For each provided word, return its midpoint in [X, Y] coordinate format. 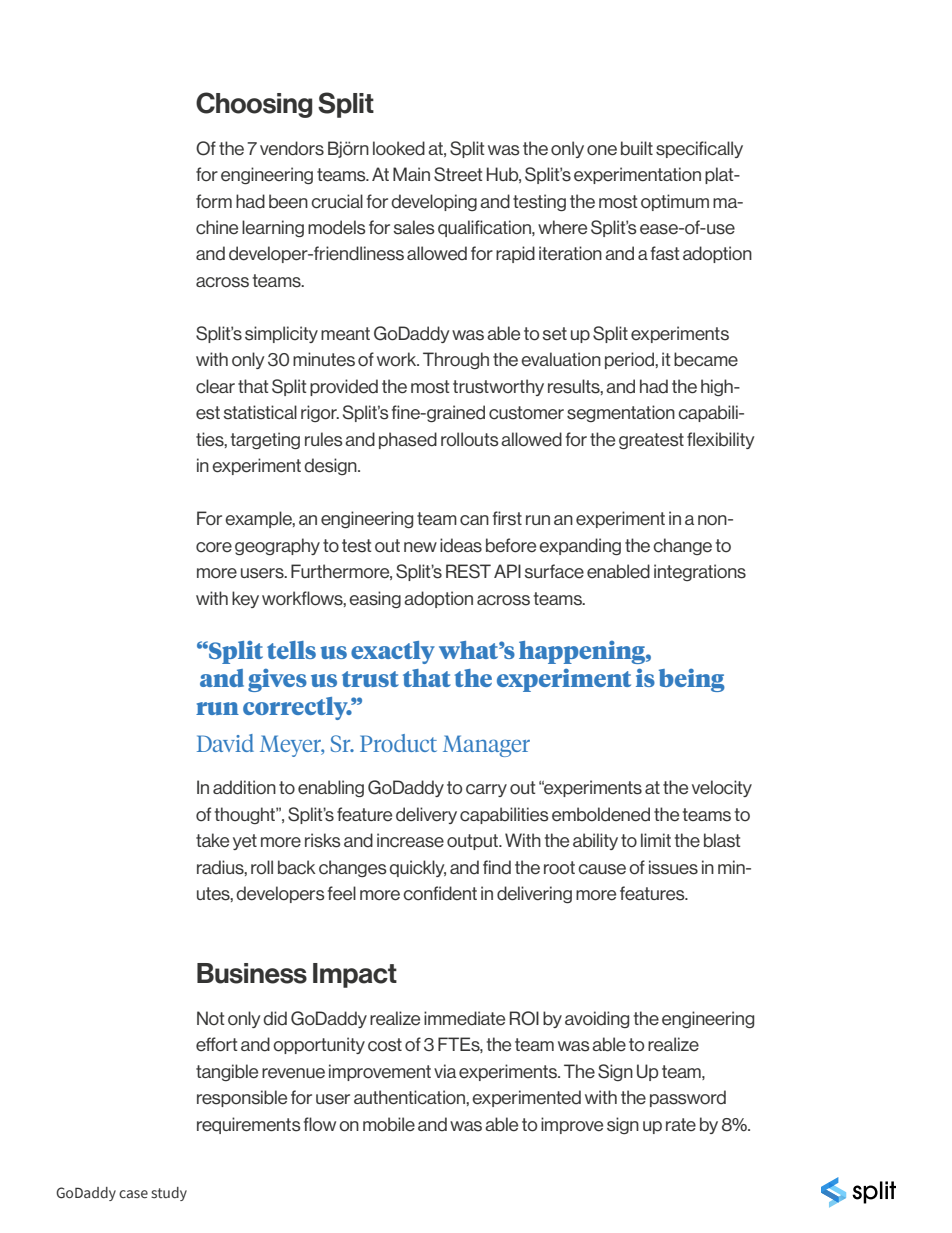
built [637, 148]
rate [681, 1124]
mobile [389, 1124]
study [169, 1194]
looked [399, 148]
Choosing [254, 105]
